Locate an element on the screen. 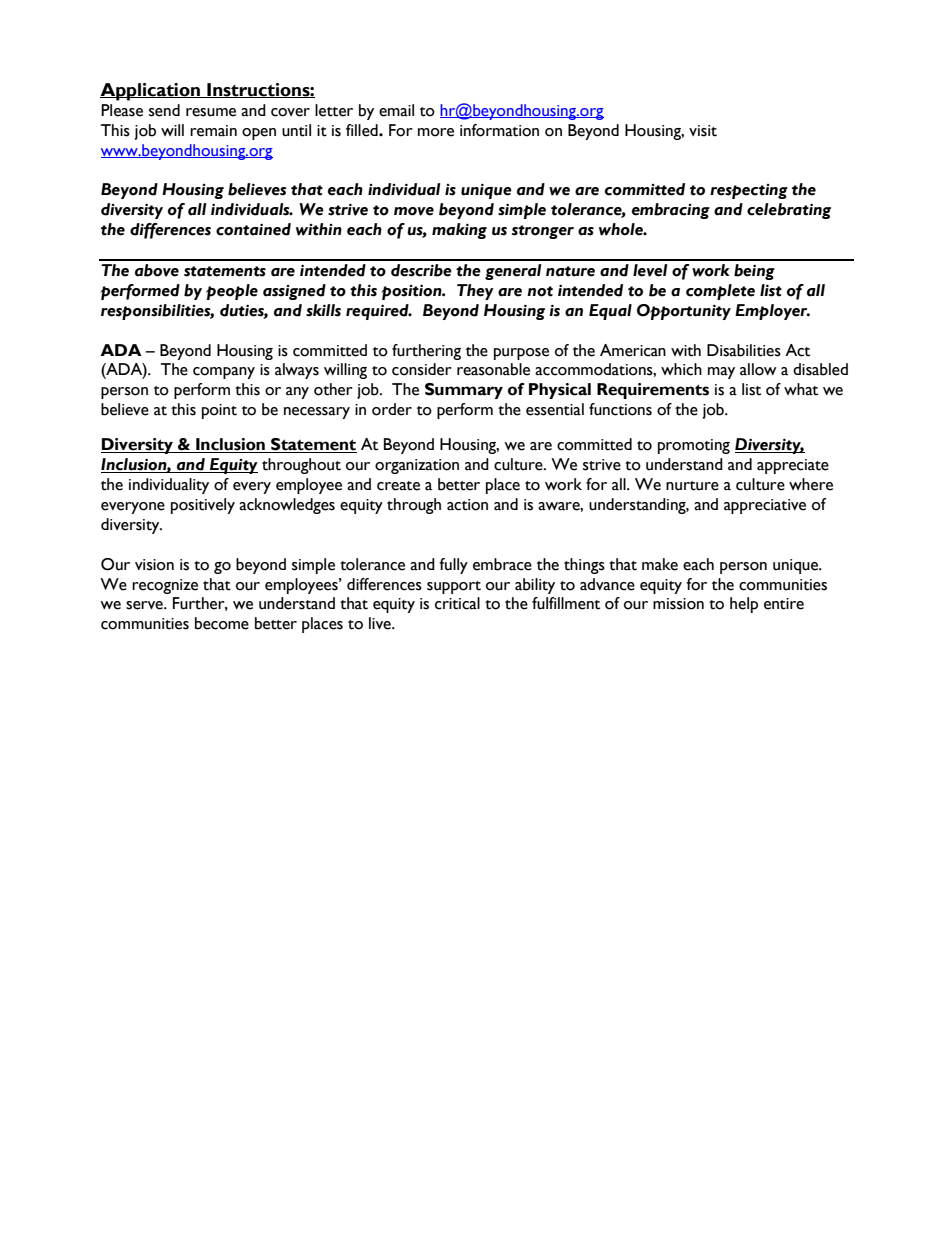 Image resolution: width=952 pixels, height=1233 pixels. Disabilities is located at coordinates (744, 350).
